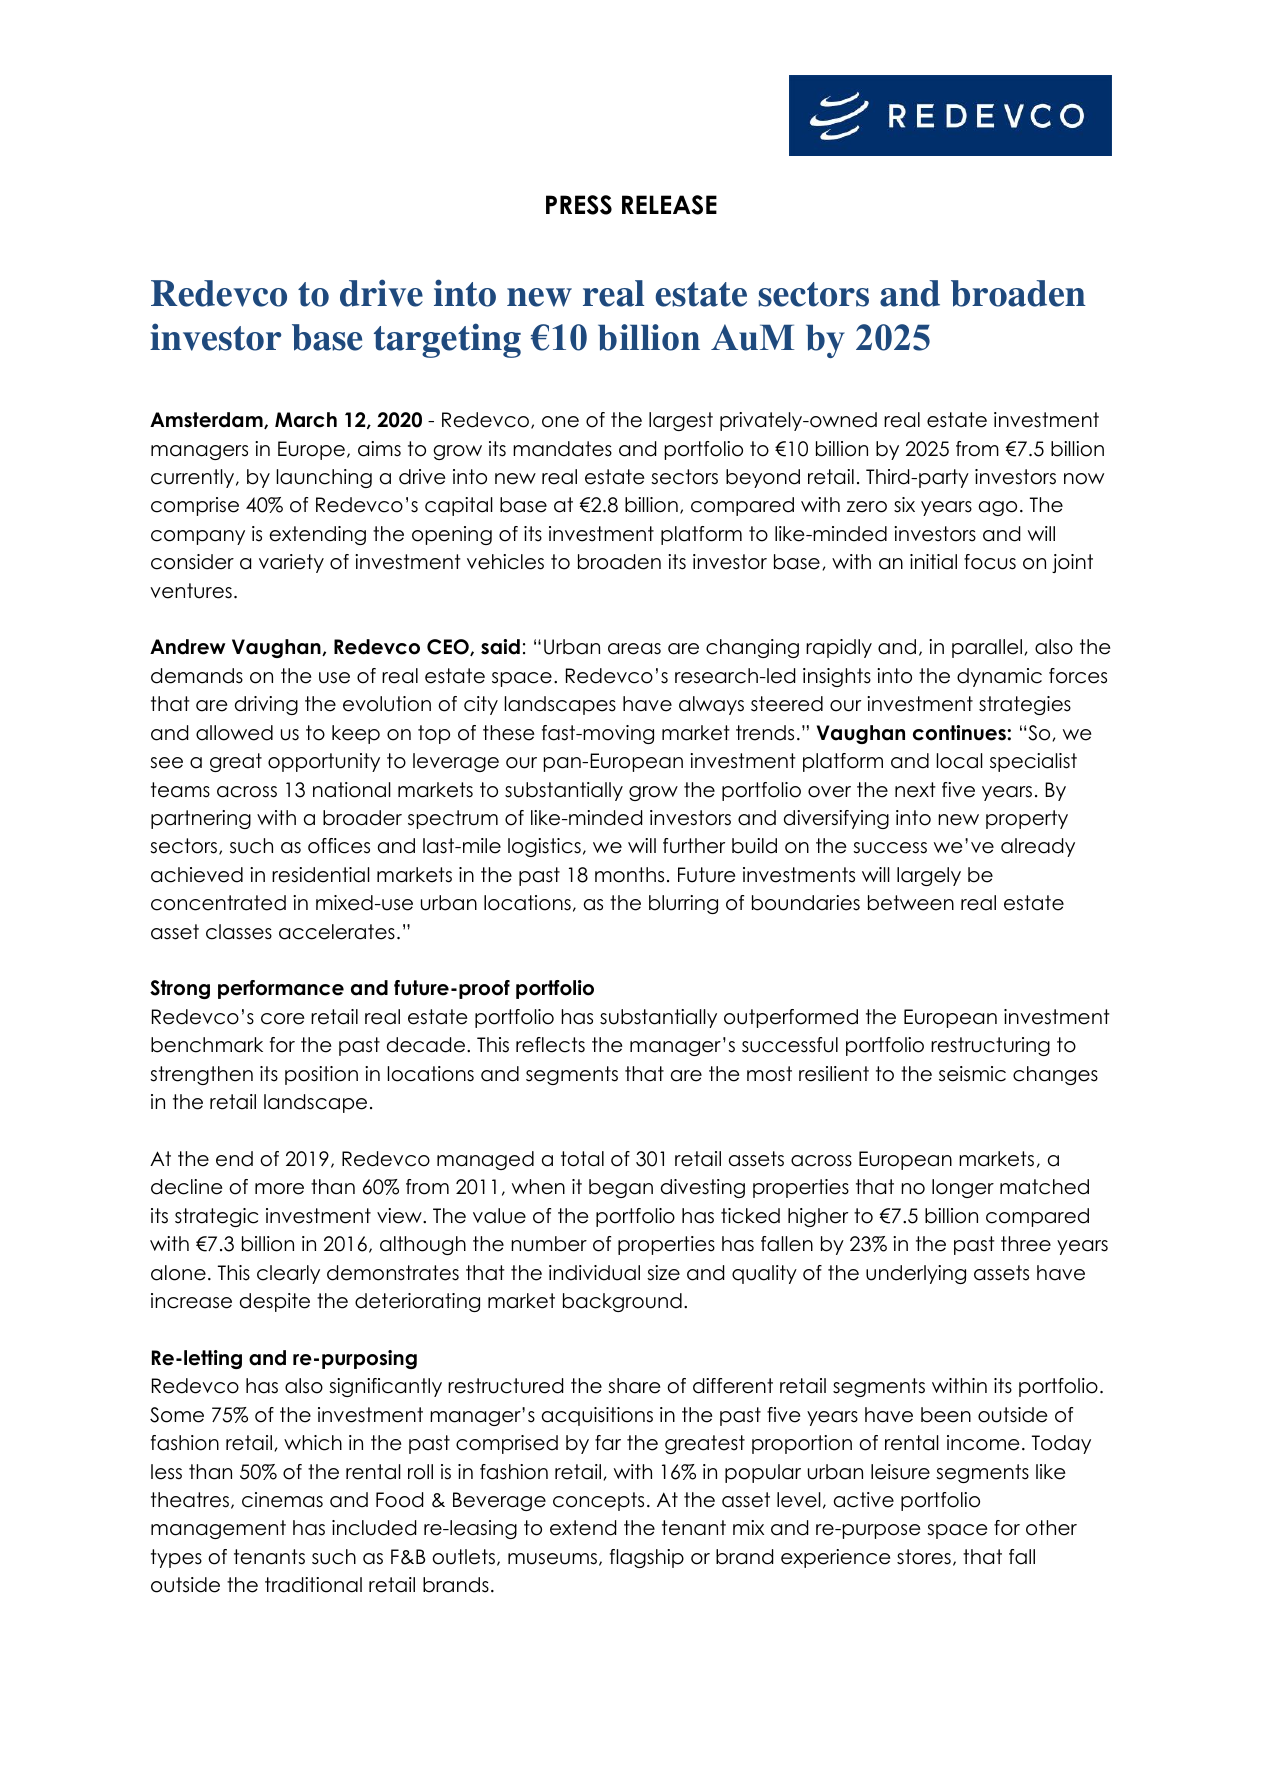 Image resolution: width=1262 pixels, height=1786 pixels. Describe the element at coordinates (291, 563) in the screenshot. I see `variety` at that location.
